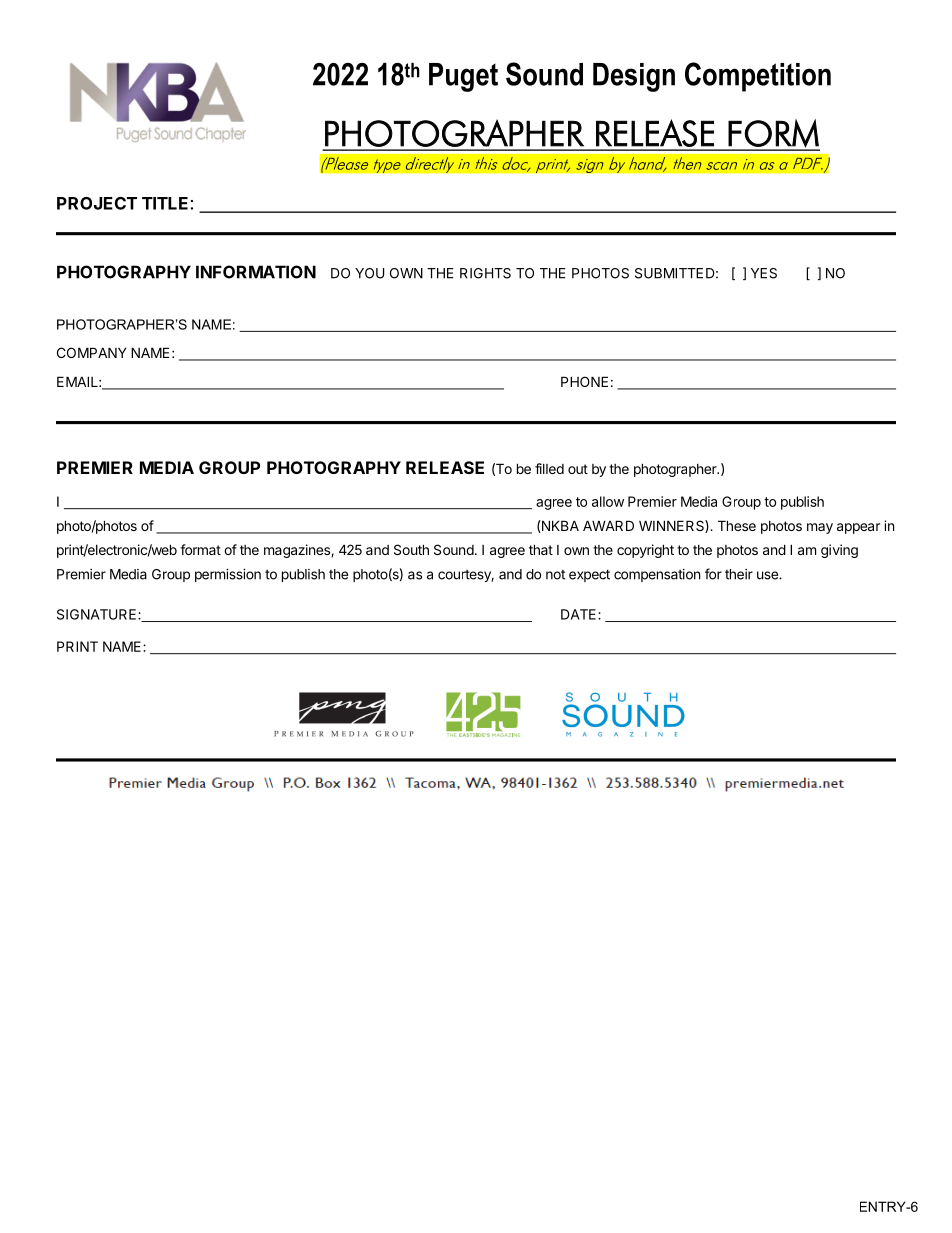 The image size is (952, 1233). Describe the element at coordinates (549, 468) in the screenshot. I see `filled` at that location.
